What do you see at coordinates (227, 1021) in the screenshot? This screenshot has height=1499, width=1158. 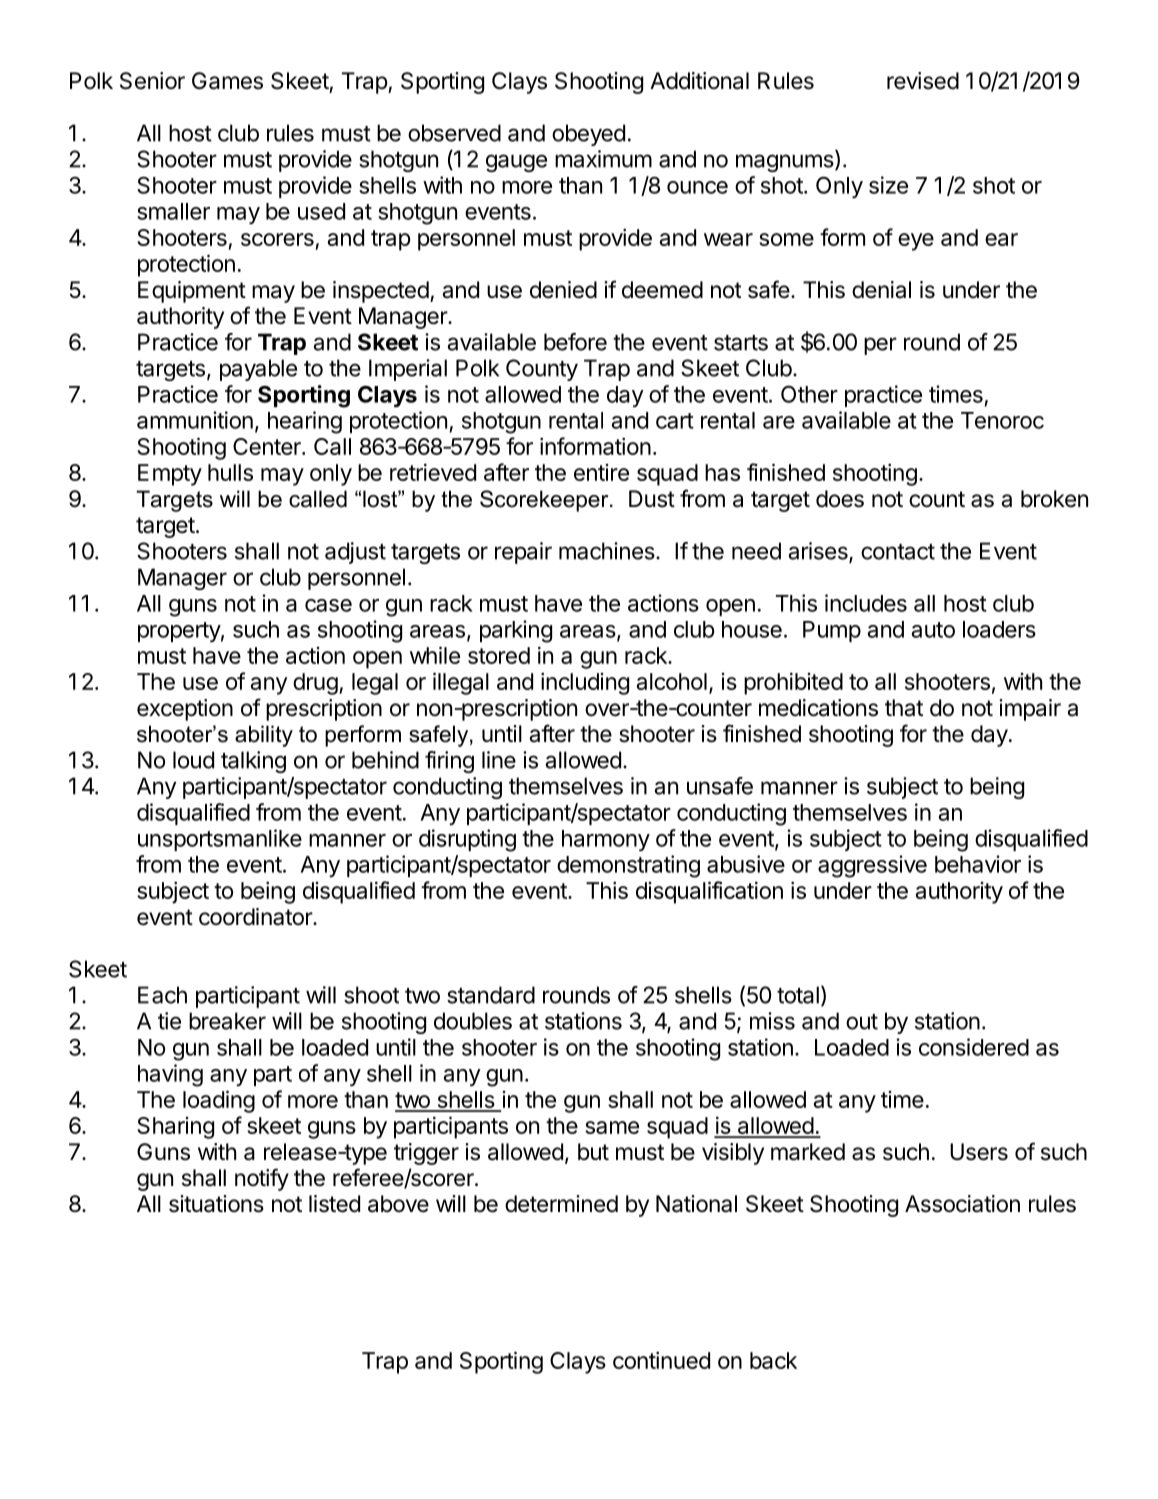 I see `breaker` at bounding box center [227, 1021].
